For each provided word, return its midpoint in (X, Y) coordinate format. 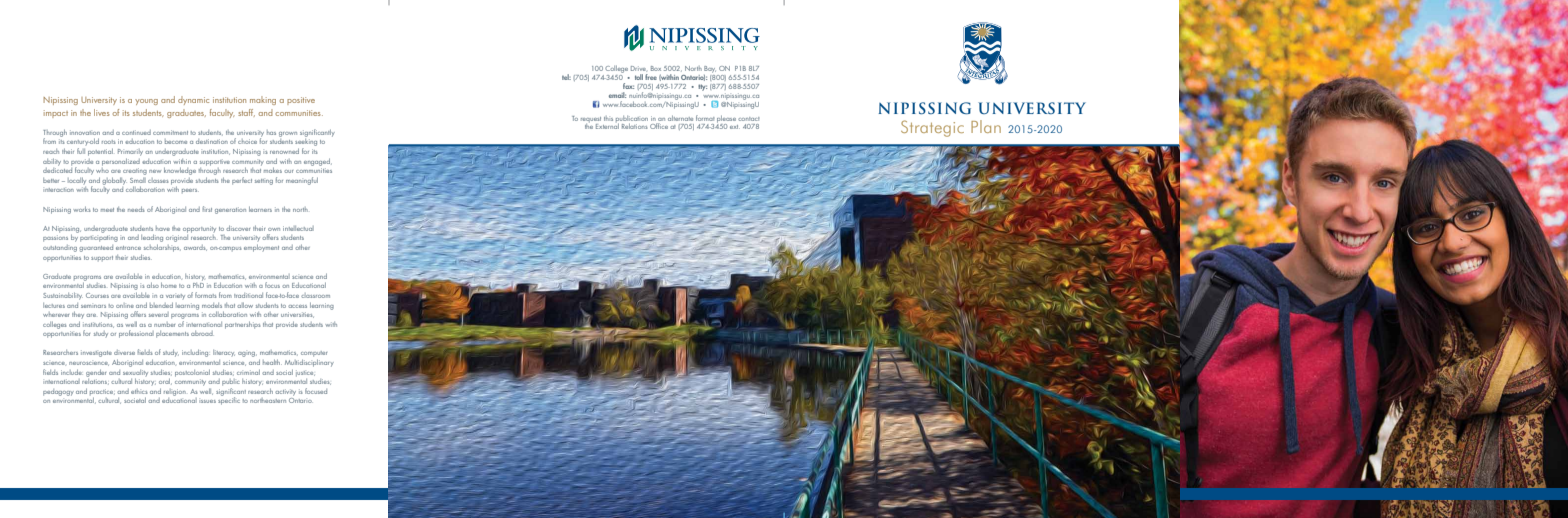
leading (152, 238)
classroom (315, 295)
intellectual (298, 228)
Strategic (932, 128)
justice (305, 373)
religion (175, 392)
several (159, 314)
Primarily (130, 152)
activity (285, 392)
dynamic (193, 100)
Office (659, 126)
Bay (710, 69)
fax (628, 86)
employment (261, 248)
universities (297, 315)
